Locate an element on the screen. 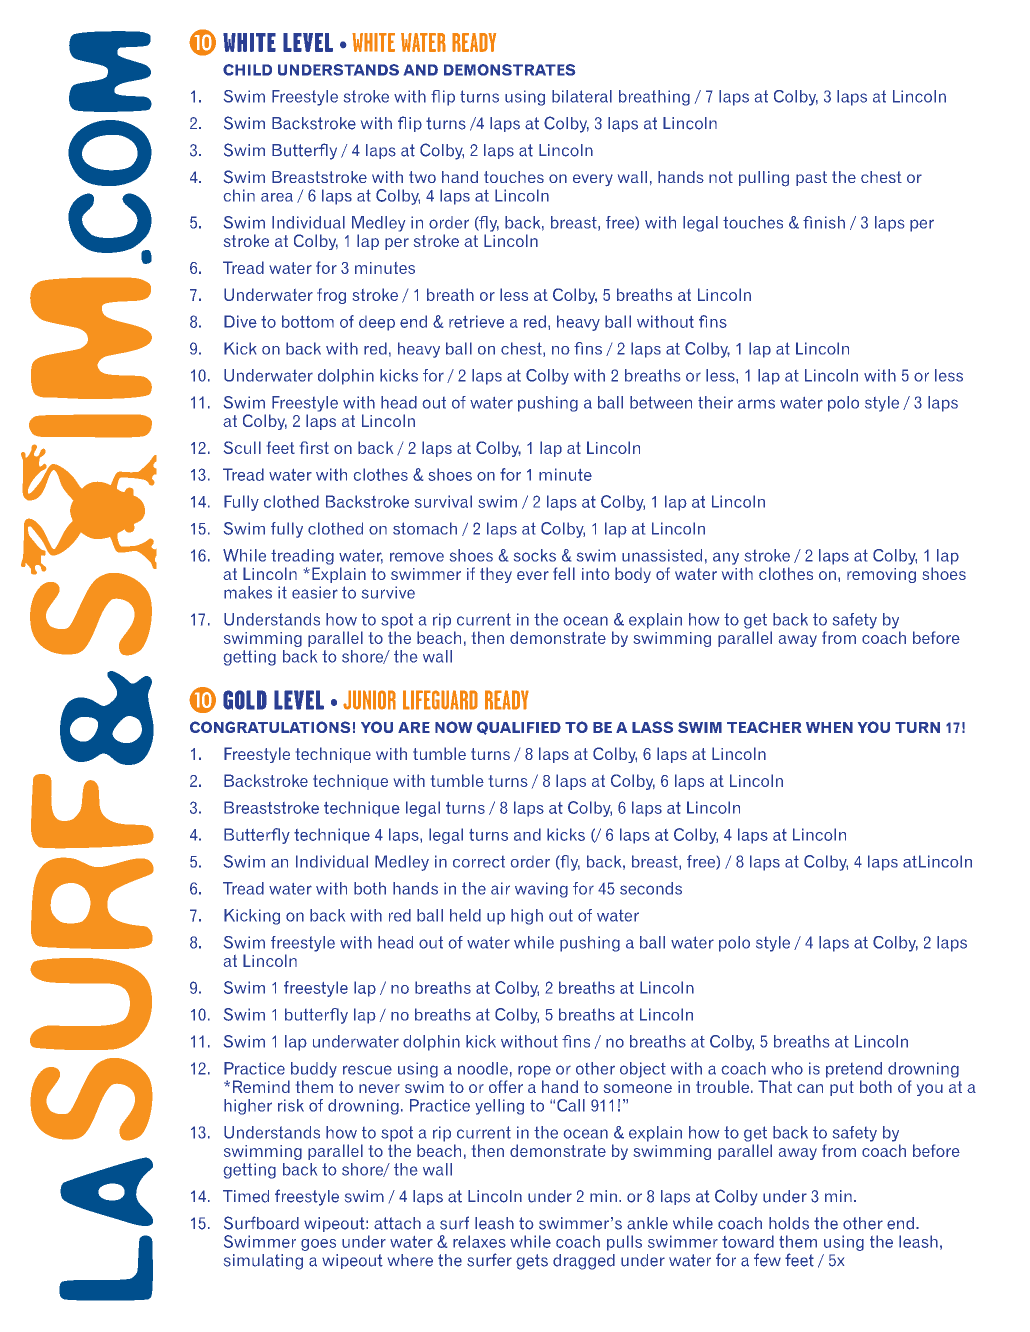 The height and width of the screenshot is (1332, 1030). goes is located at coordinates (318, 1245).
